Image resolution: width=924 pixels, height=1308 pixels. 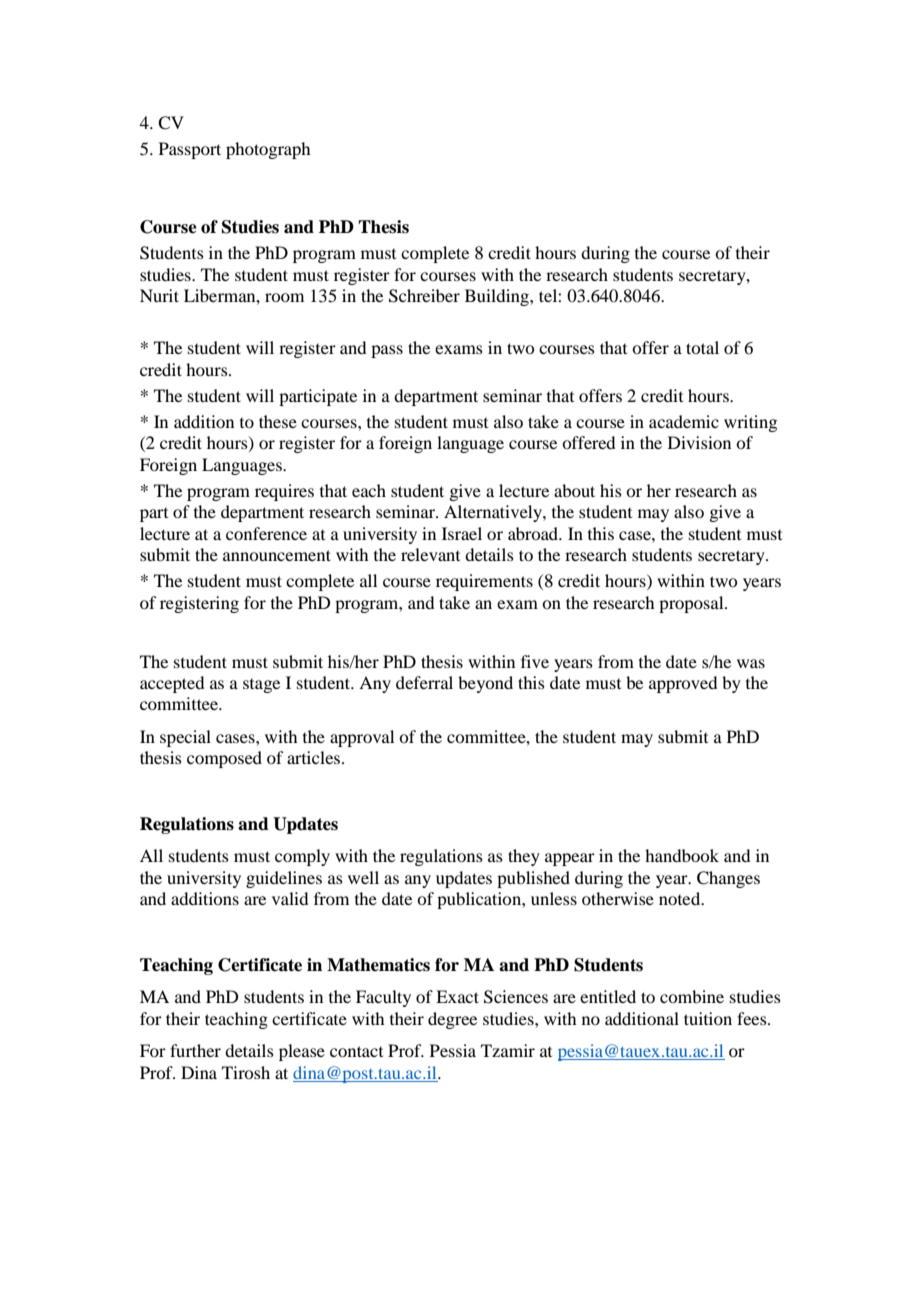 I want to click on further, so click(x=195, y=1050).
